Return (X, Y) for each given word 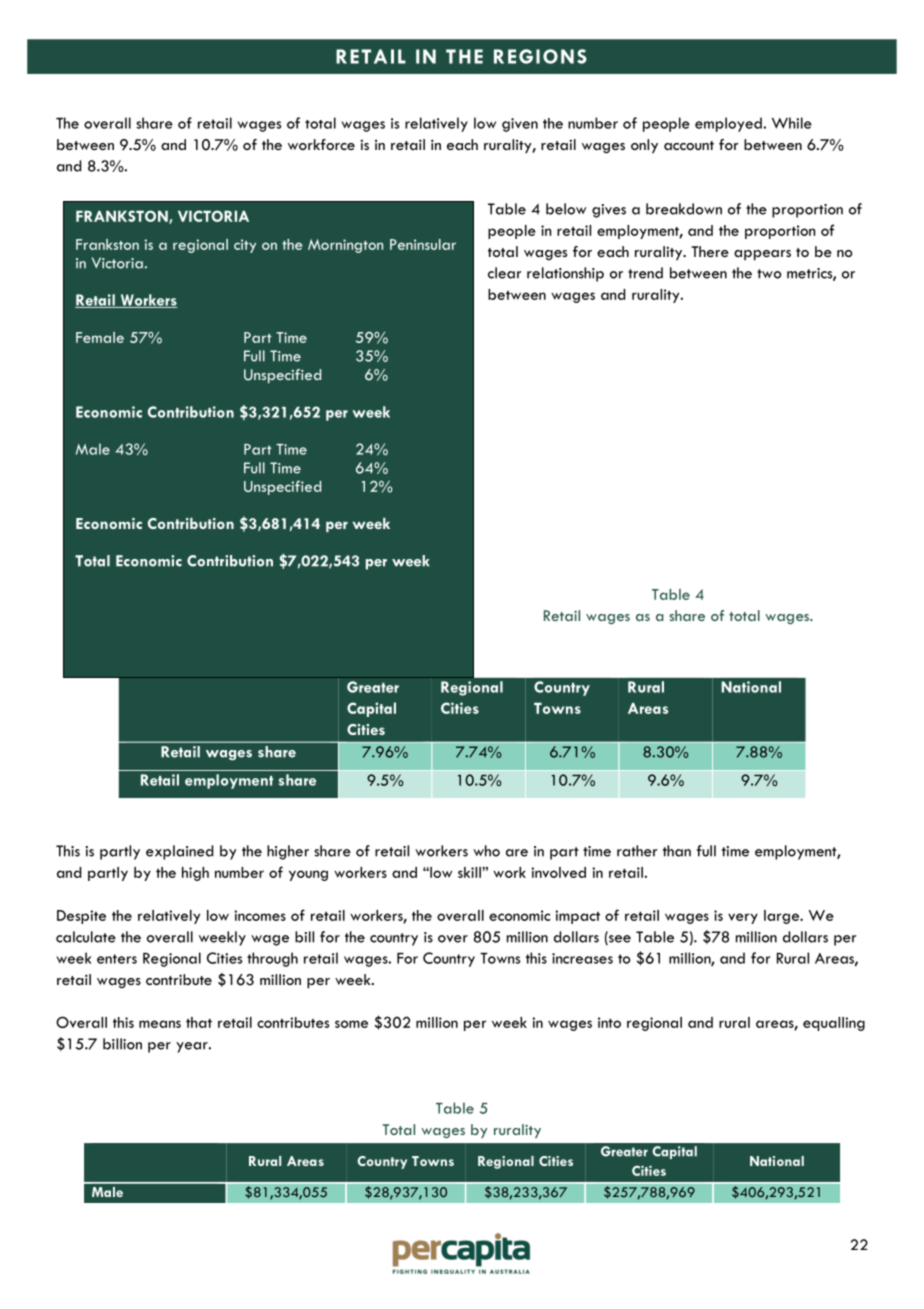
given (520, 125)
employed (729, 124)
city (245, 246)
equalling (834, 1024)
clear (504, 273)
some (351, 1024)
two (769, 274)
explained (179, 852)
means (160, 1024)
